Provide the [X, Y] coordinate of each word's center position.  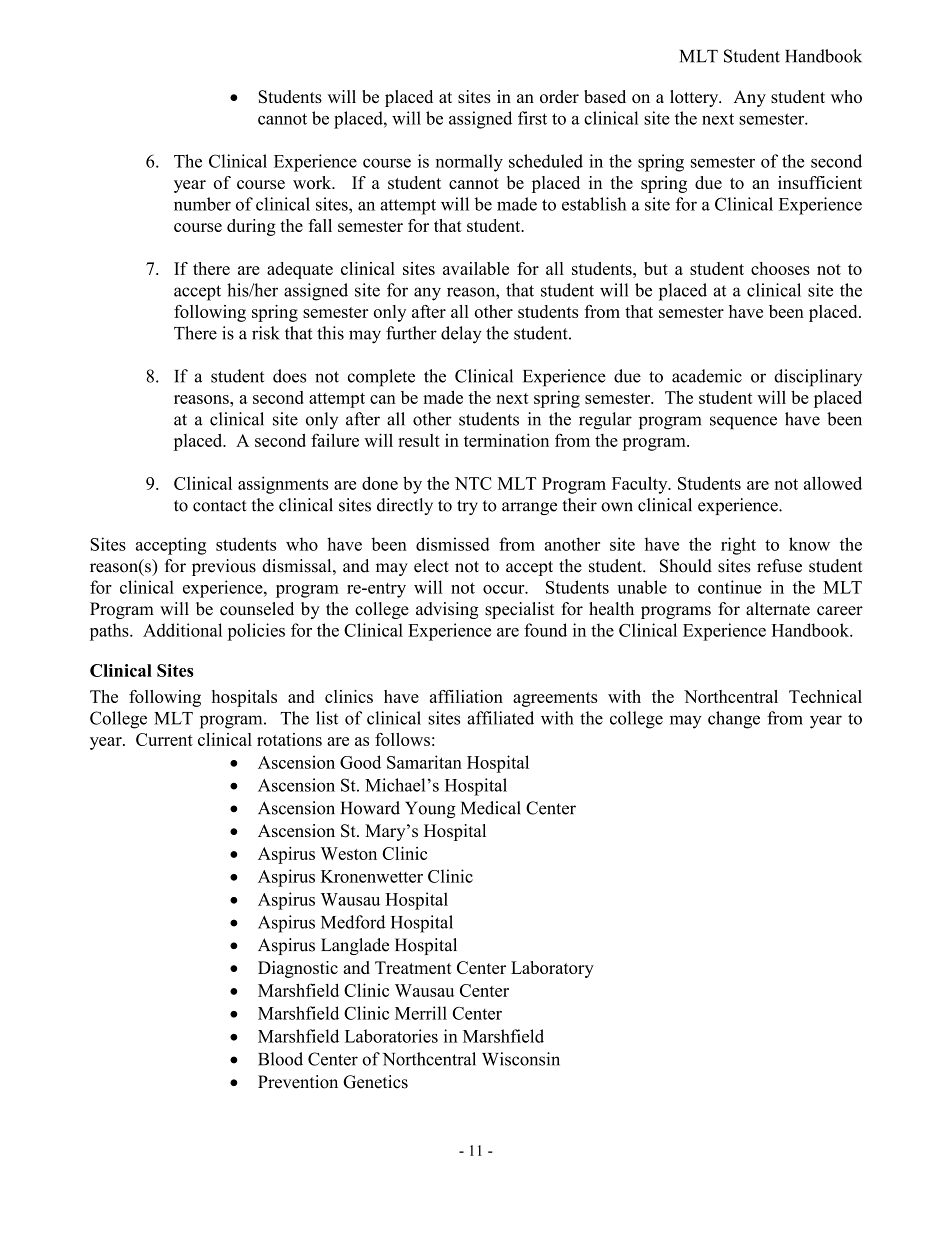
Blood [280, 1059]
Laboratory [552, 969]
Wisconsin [521, 1059]
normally [469, 163]
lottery [695, 98]
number [202, 204]
